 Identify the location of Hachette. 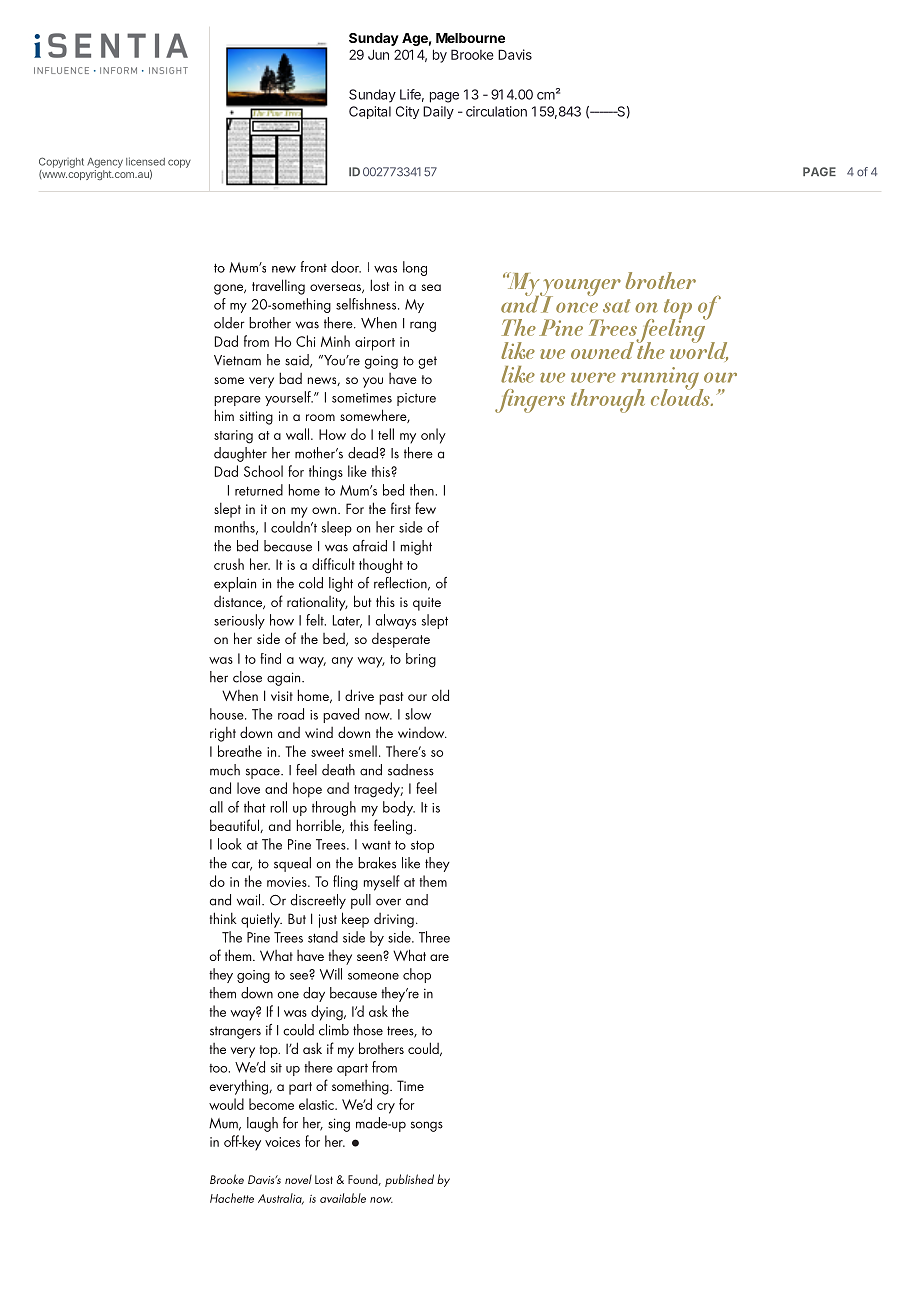
(232, 1198).
